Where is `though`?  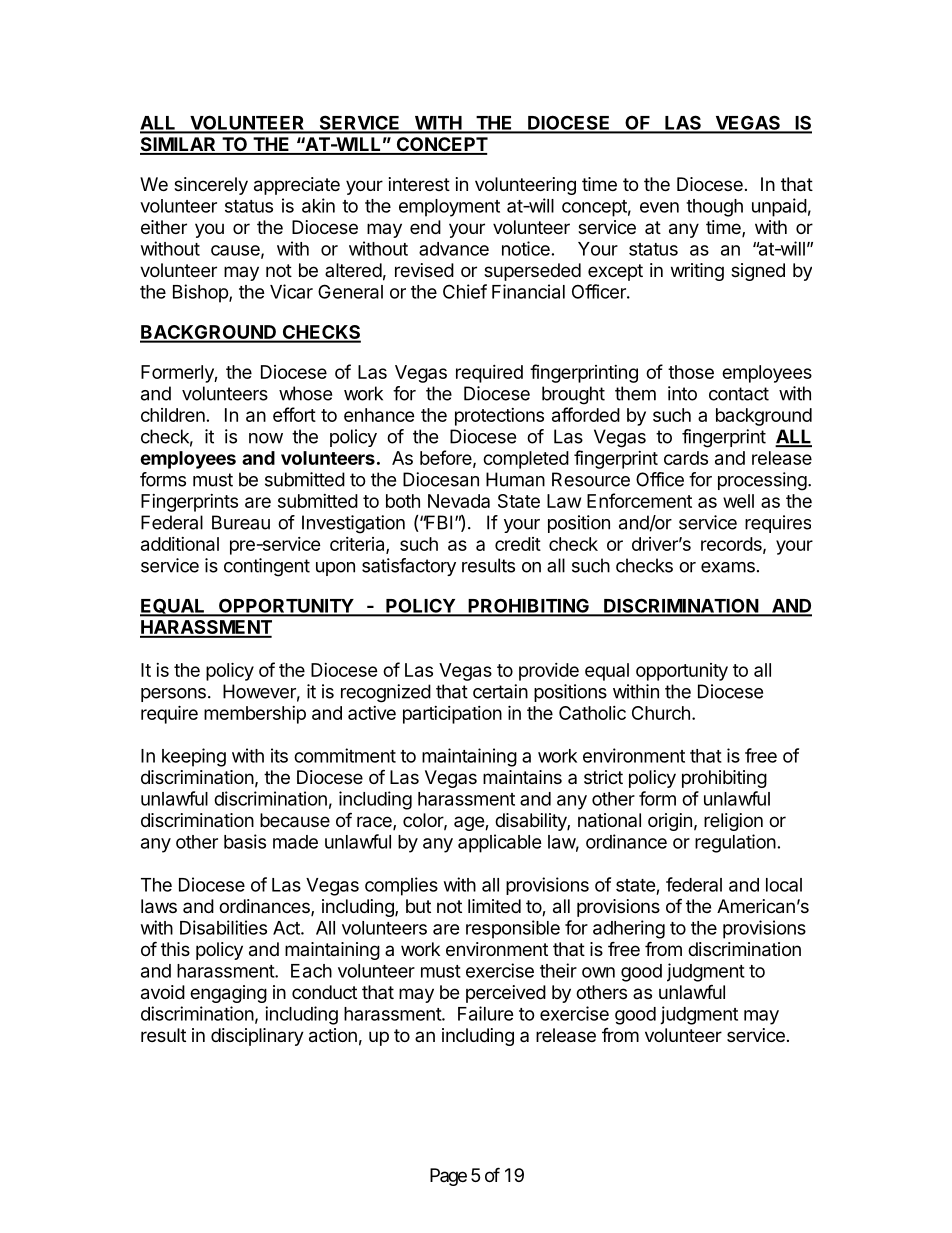
though is located at coordinates (714, 208).
